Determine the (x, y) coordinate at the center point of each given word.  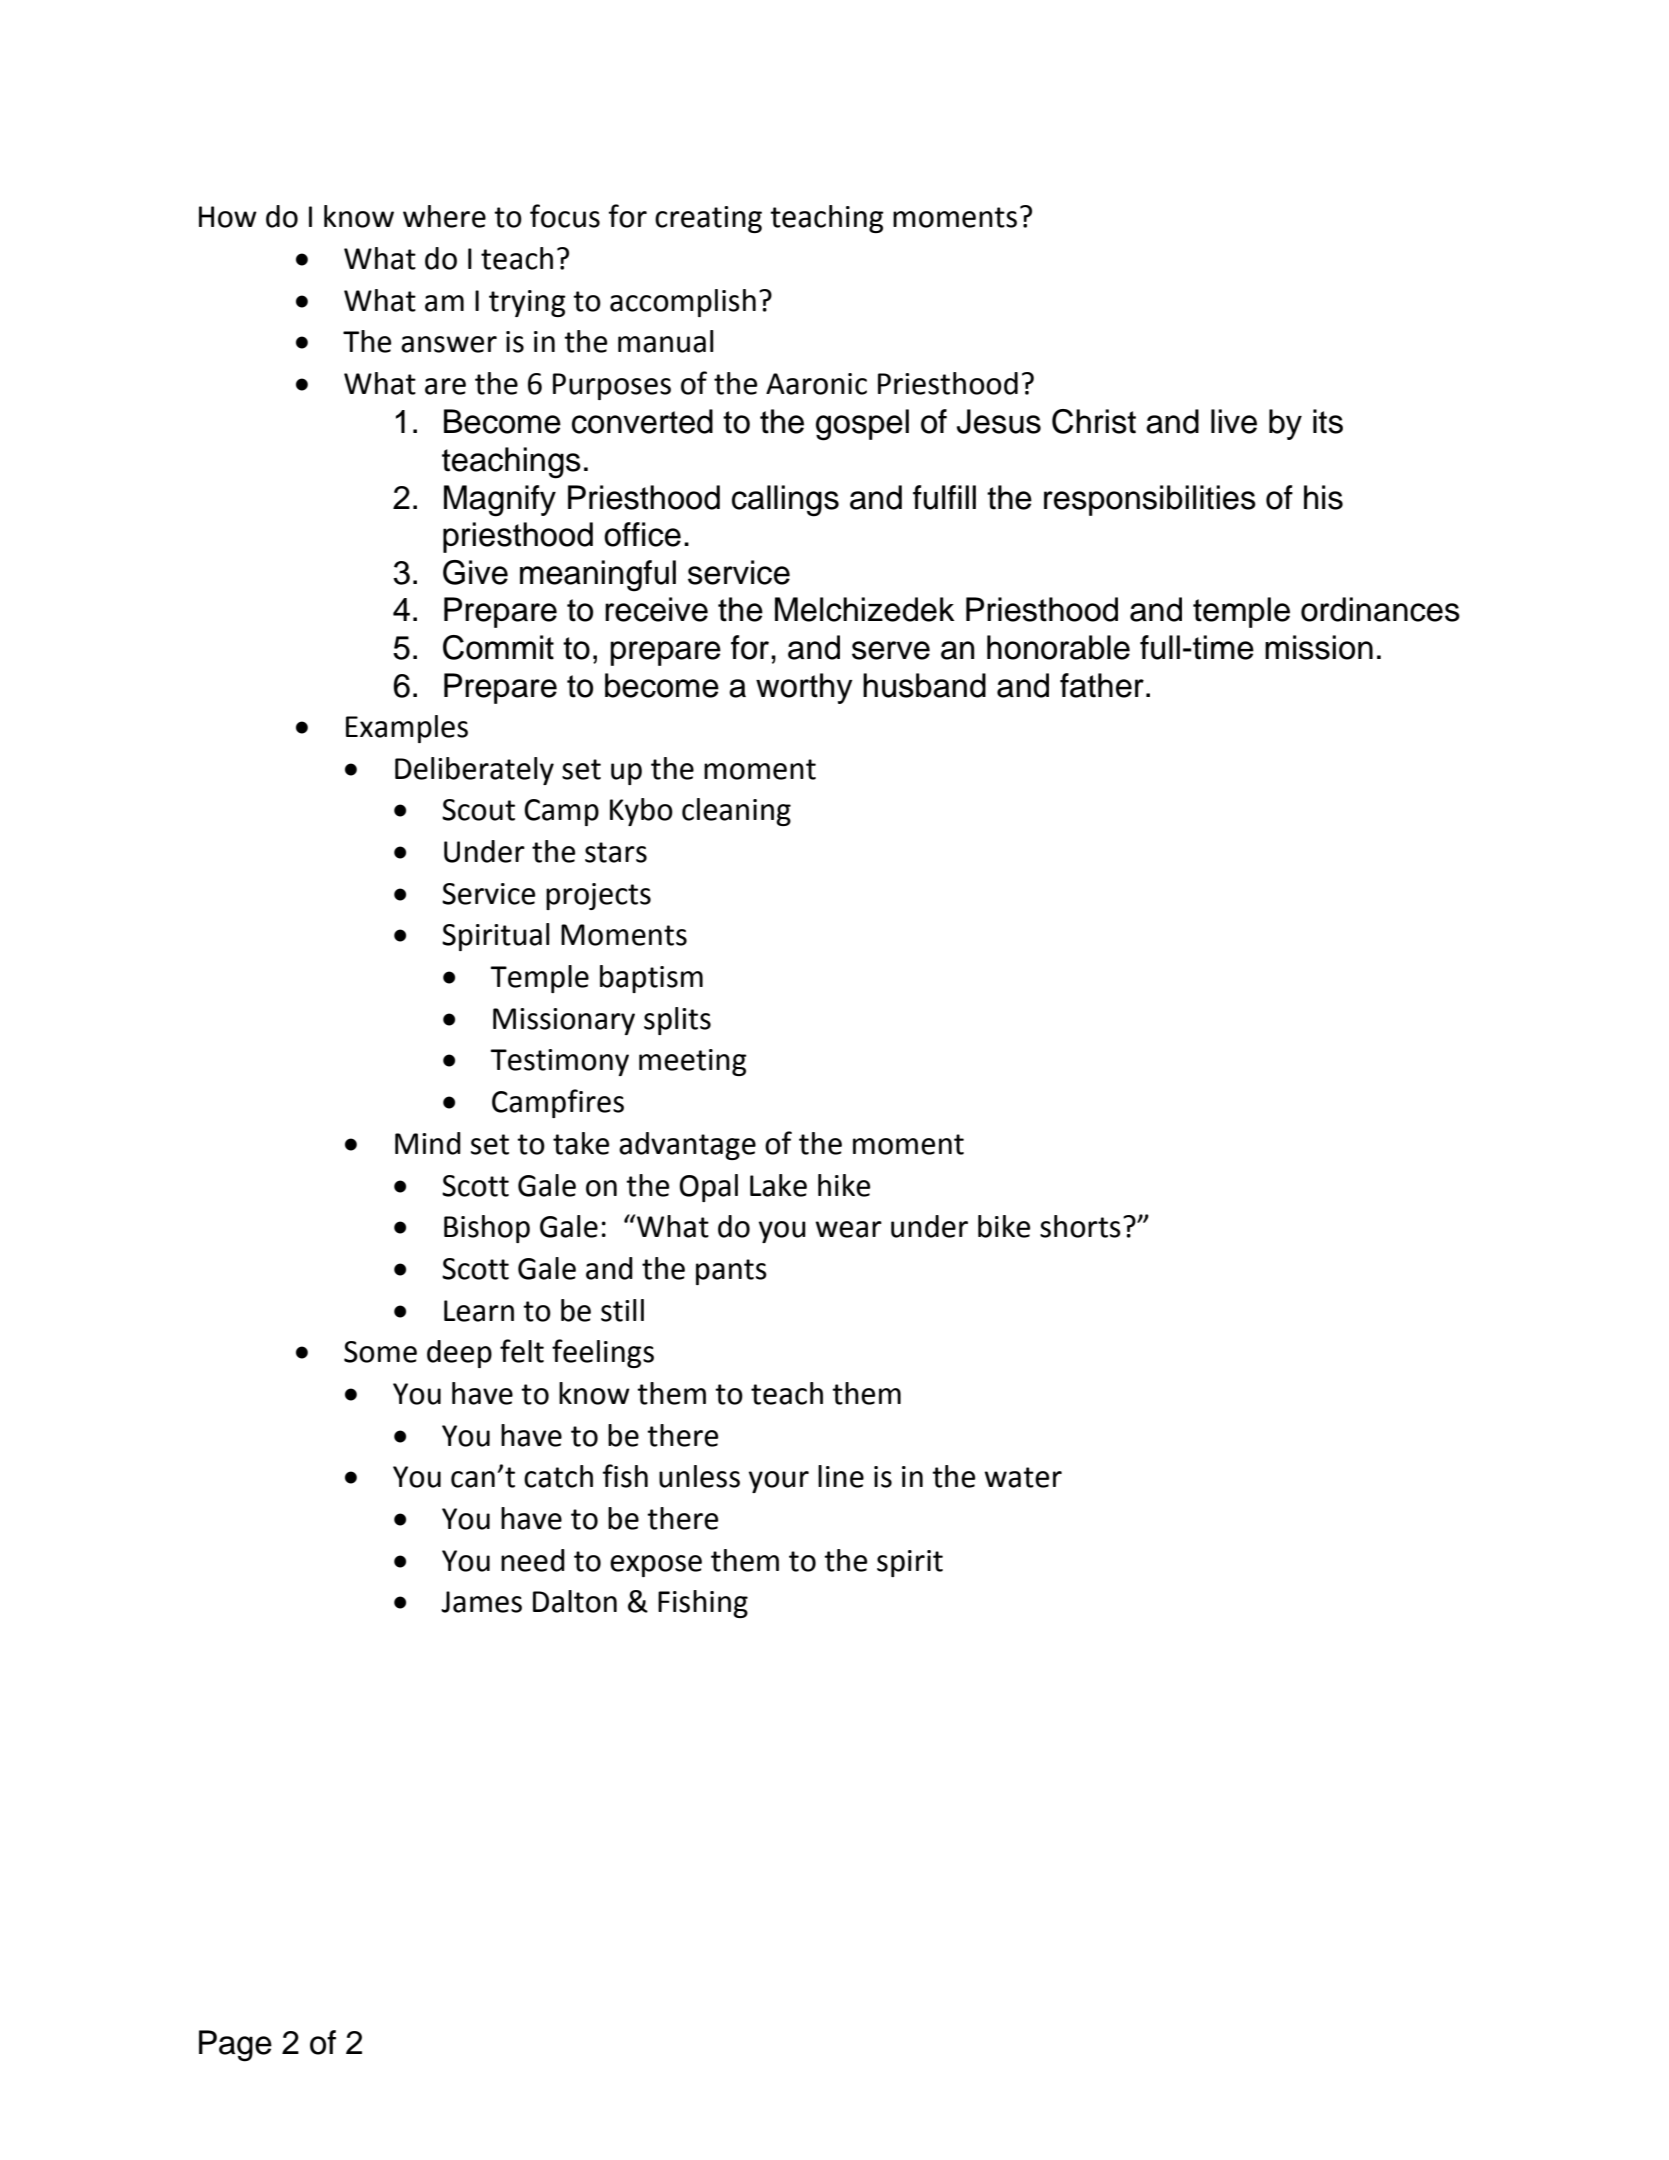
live (1234, 421)
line (841, 1476)
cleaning (736, 812)
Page (235, 2046)
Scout (478, 810)
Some (380, 1352)
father (1102, 685)
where (444, 216)
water (1023, 1477)
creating (708, 219)
